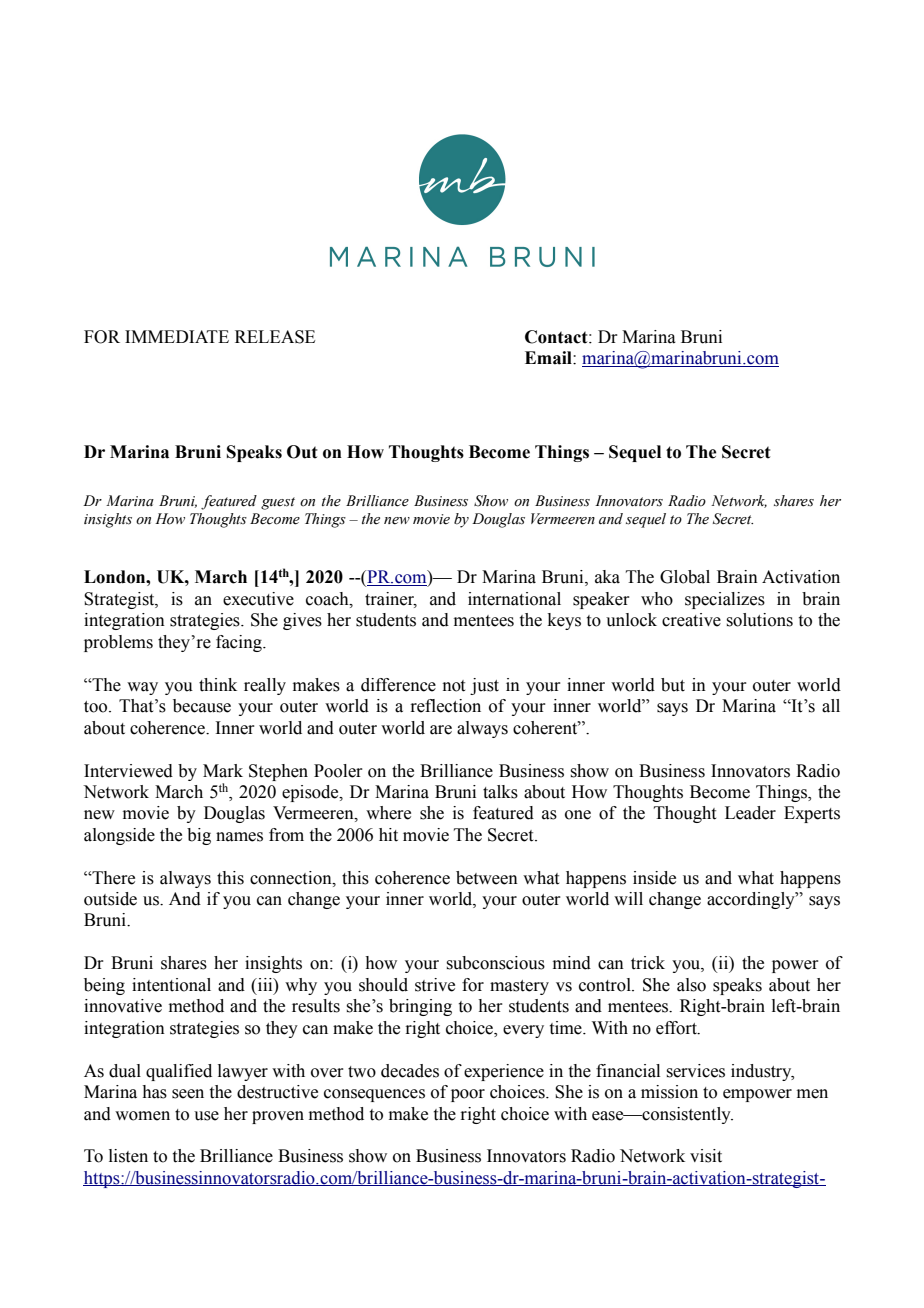 The height and width of the screenshot is (1308, 924). Describe the element at coordinates (750, 813) in the screenshot. I see `Leader` at that location.
